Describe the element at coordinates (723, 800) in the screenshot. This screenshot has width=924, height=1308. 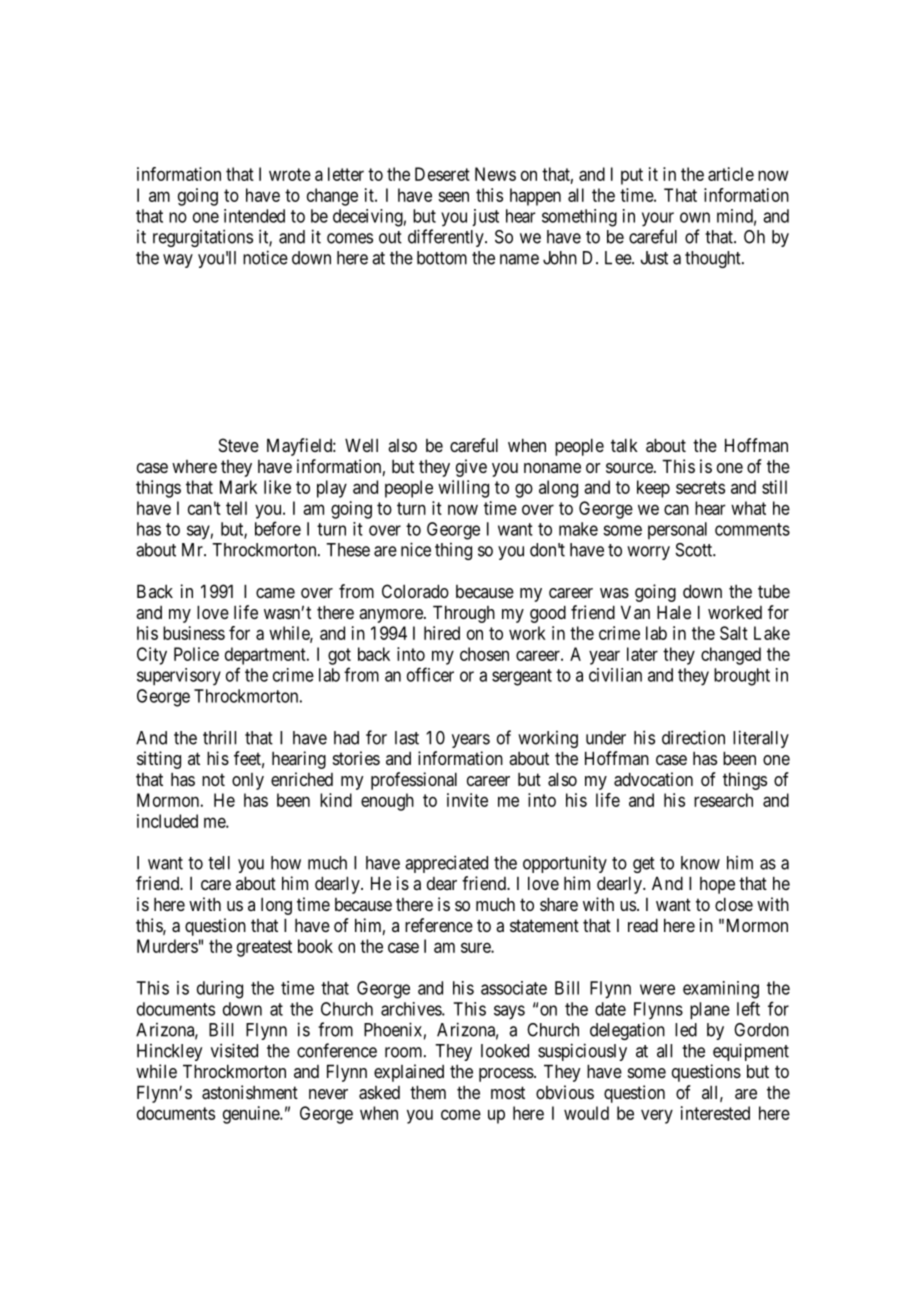
I see `research` at that location.
